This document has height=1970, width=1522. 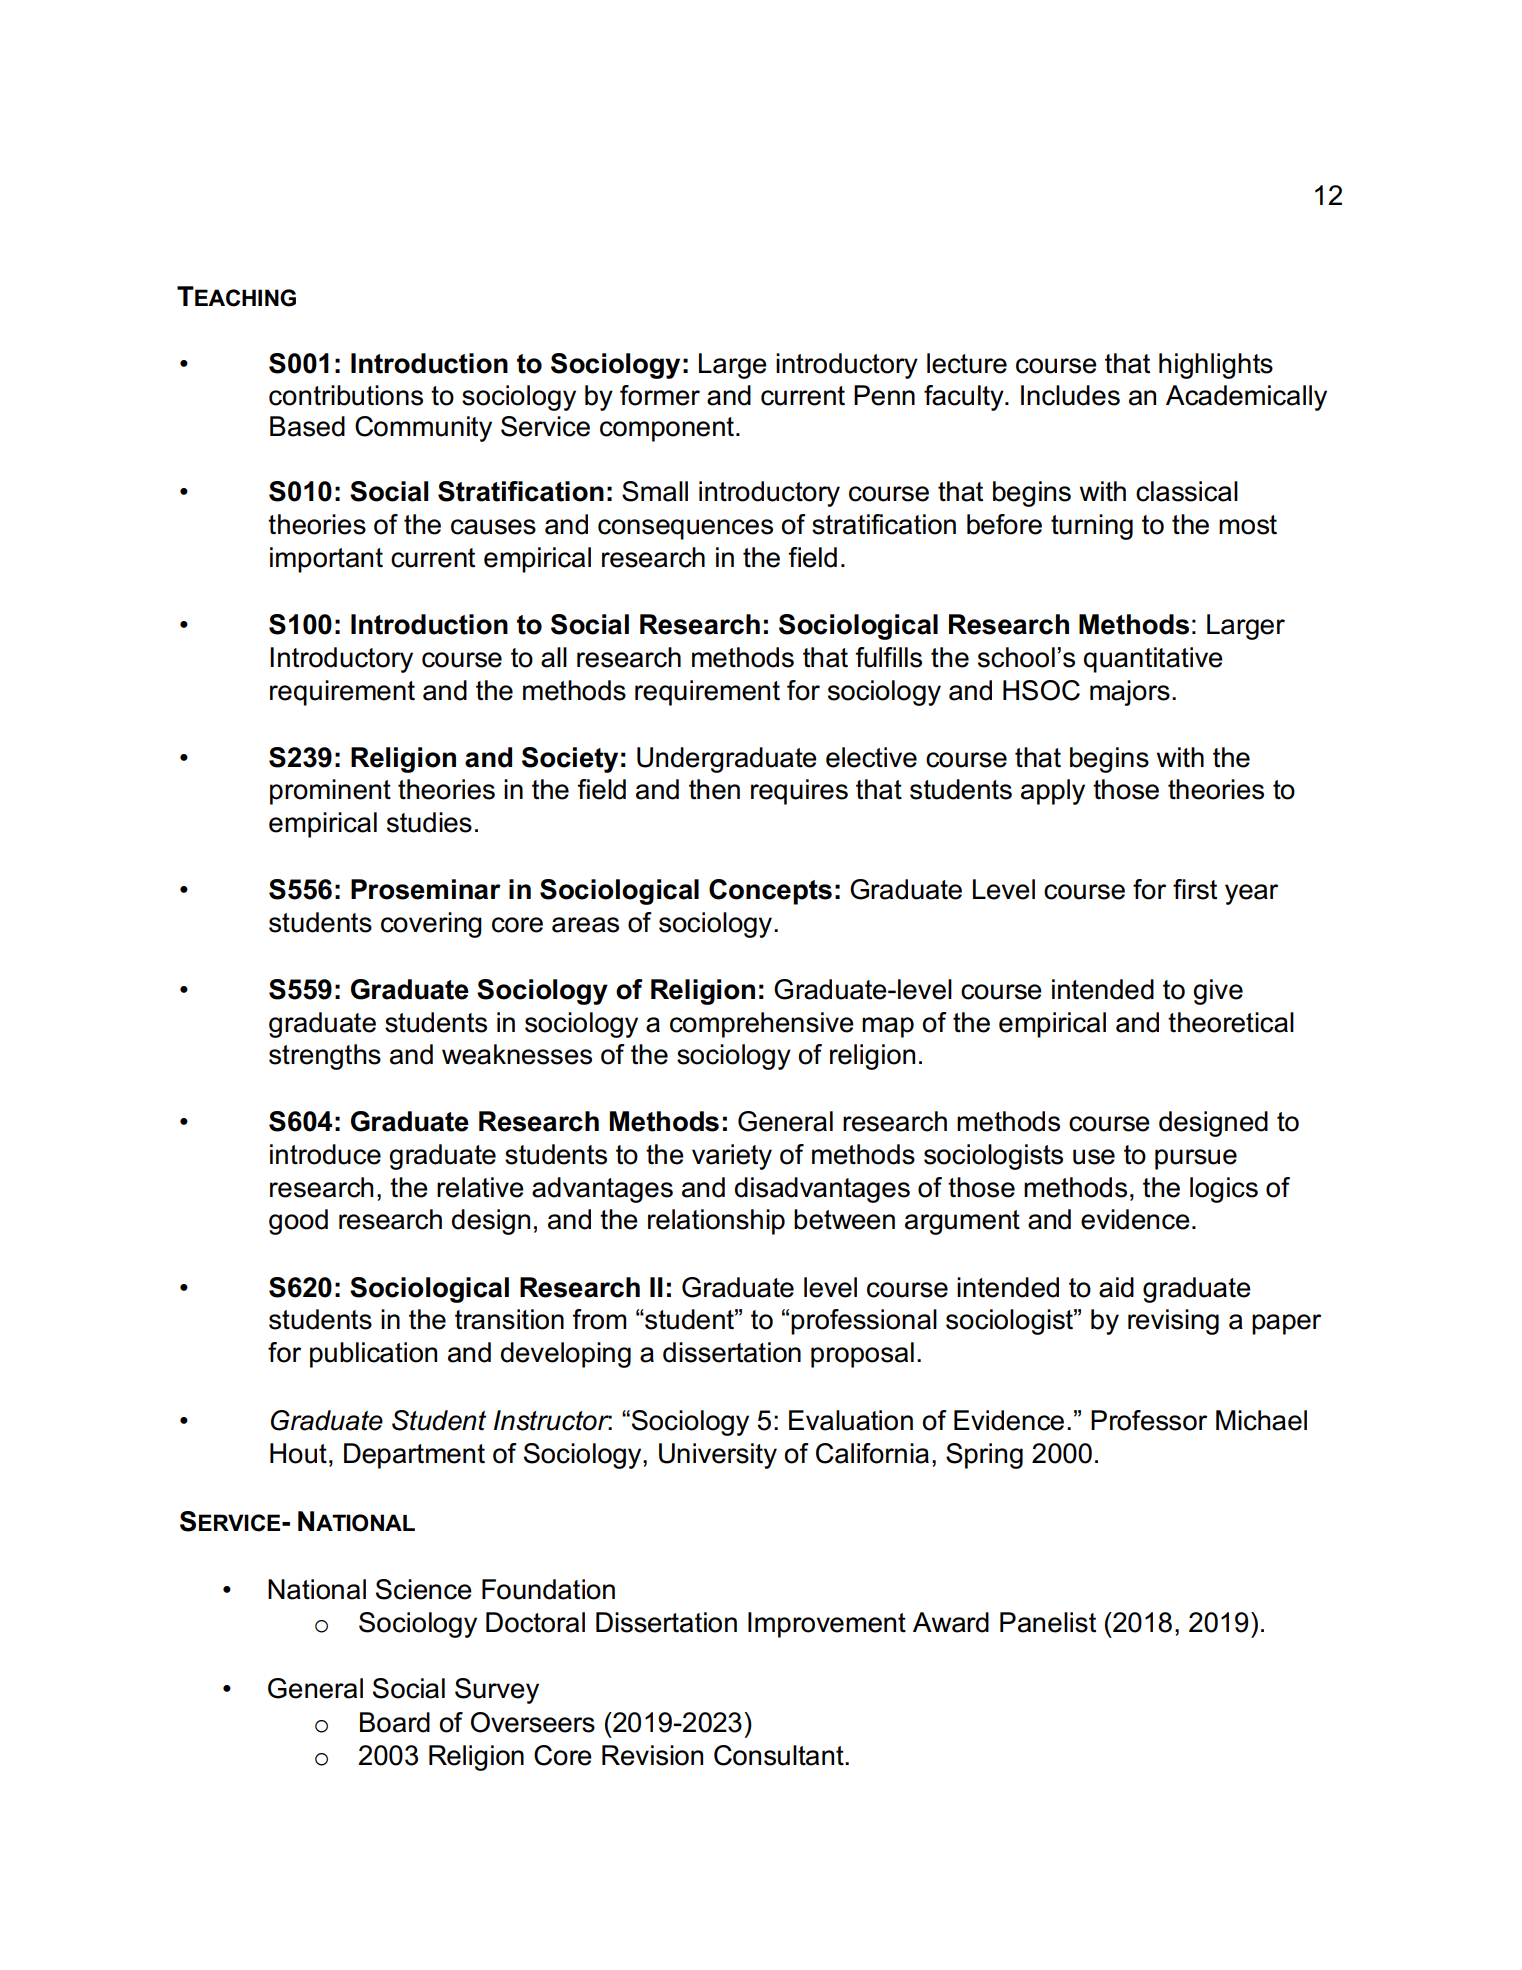 What do you see at coordinates (423, 429) in the document?
I see `Community` at bounding box center [423, 429].
